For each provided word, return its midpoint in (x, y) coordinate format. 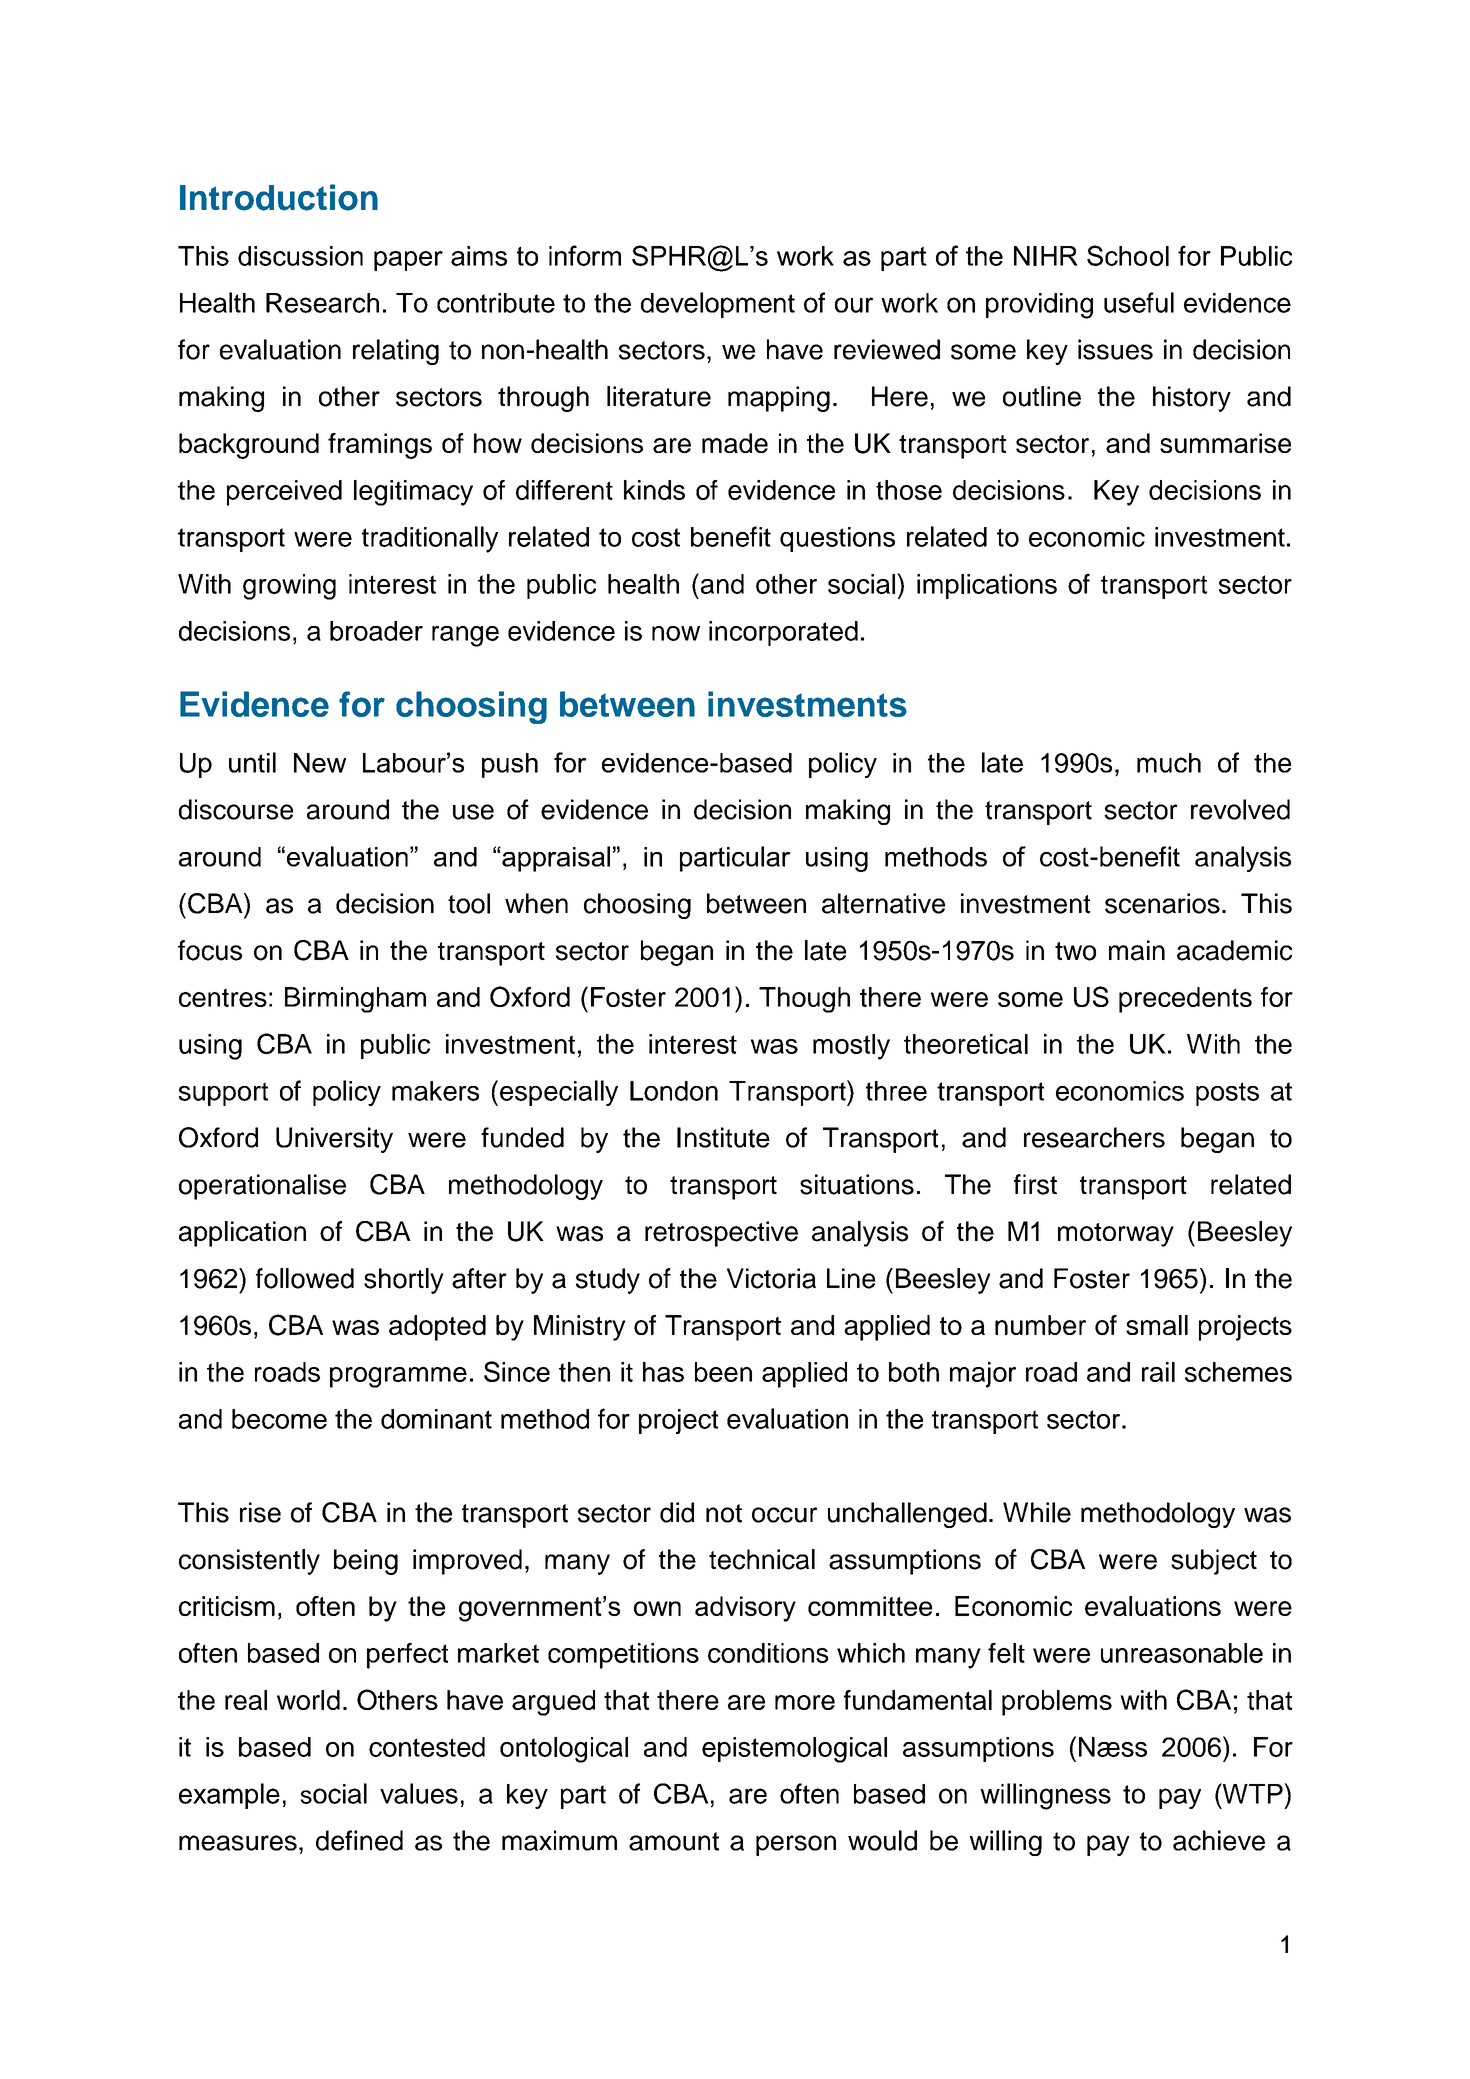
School (1128, 255)
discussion (300, 256)
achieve (1219, 1840)
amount (674, 1841)
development (718, 305)
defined (359, 1840)
